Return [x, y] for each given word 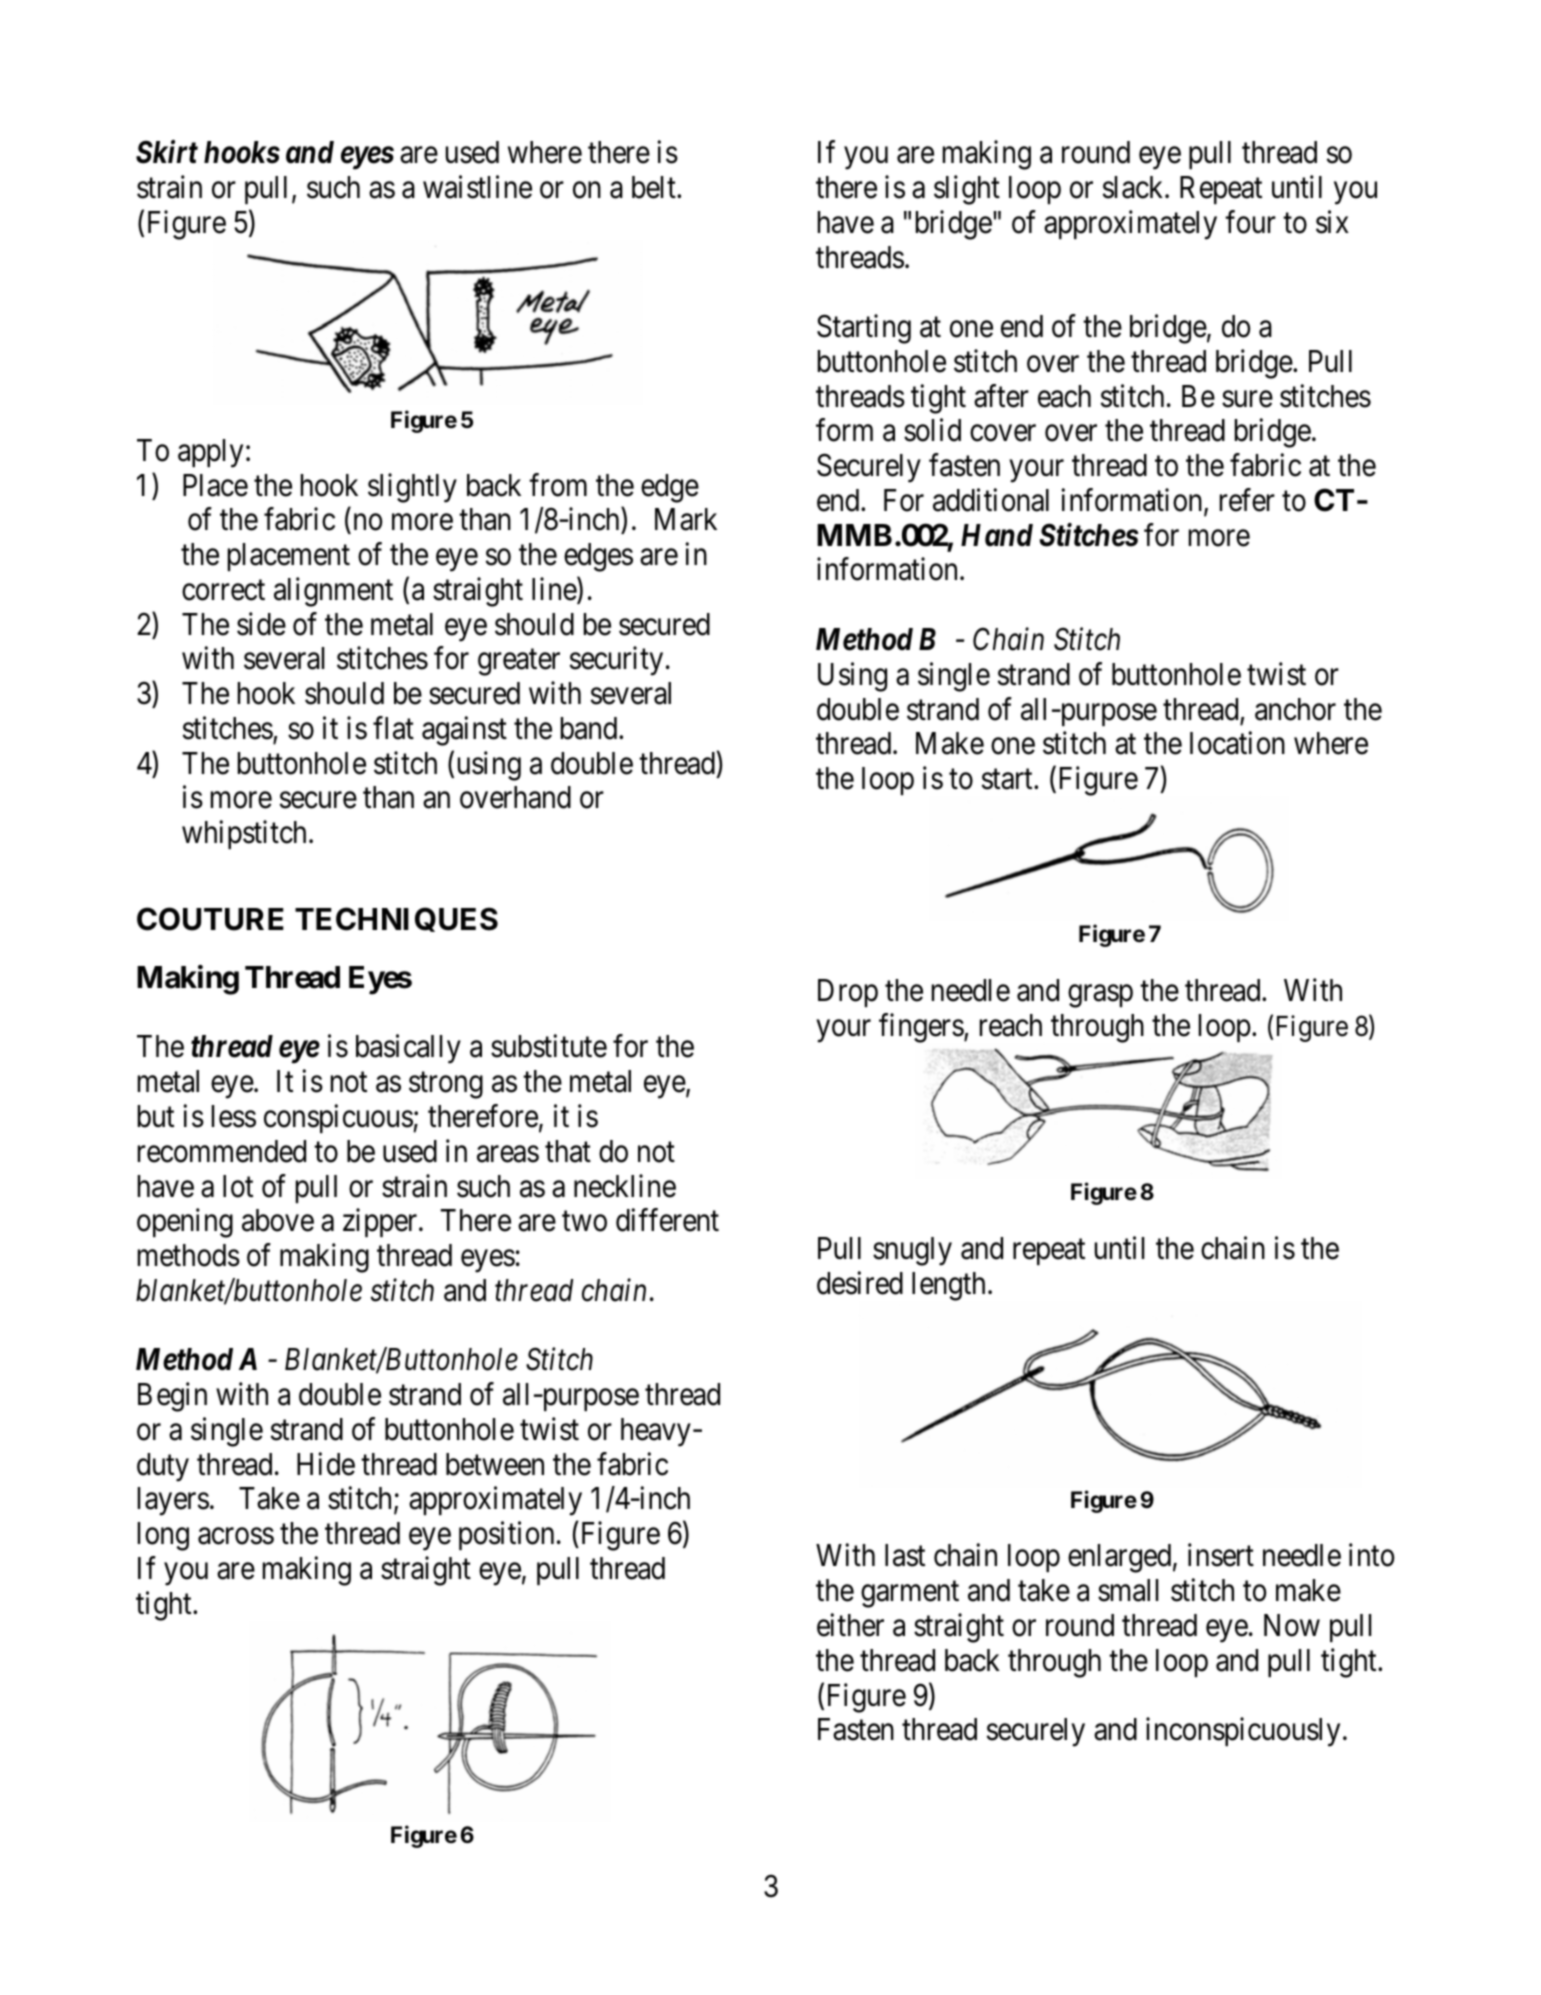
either [850, 1625]
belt [655, 187]
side [261, 624]
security [616, 661]
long [163, 1536]
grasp [1100, 996]
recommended [222, 1151]
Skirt [167, 152]
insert [1221, 1555]
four [1250, 222]
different [667, 1220]
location [1237, 743]
